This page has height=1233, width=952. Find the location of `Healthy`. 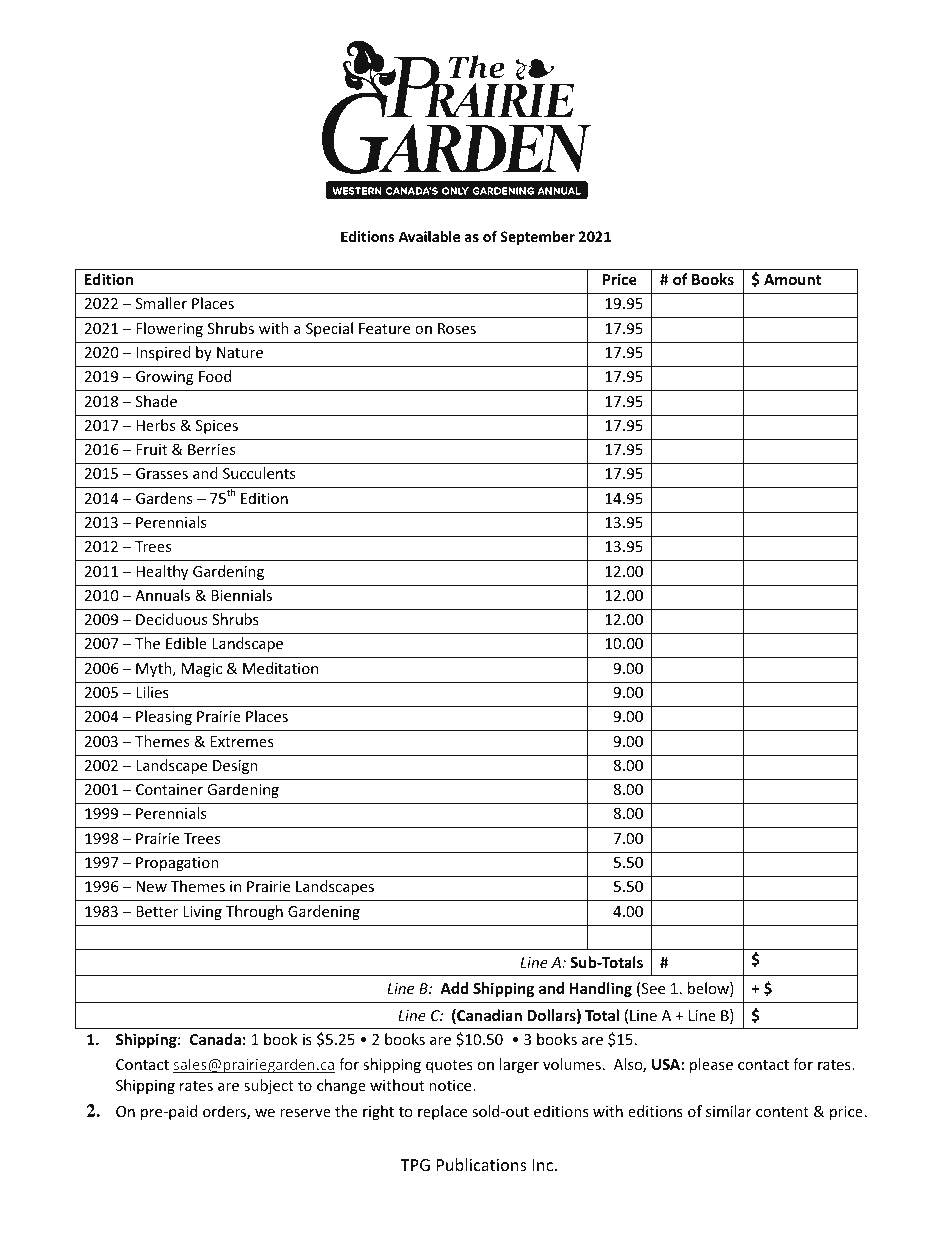

Healthy is located at coordinates (162, 572).
